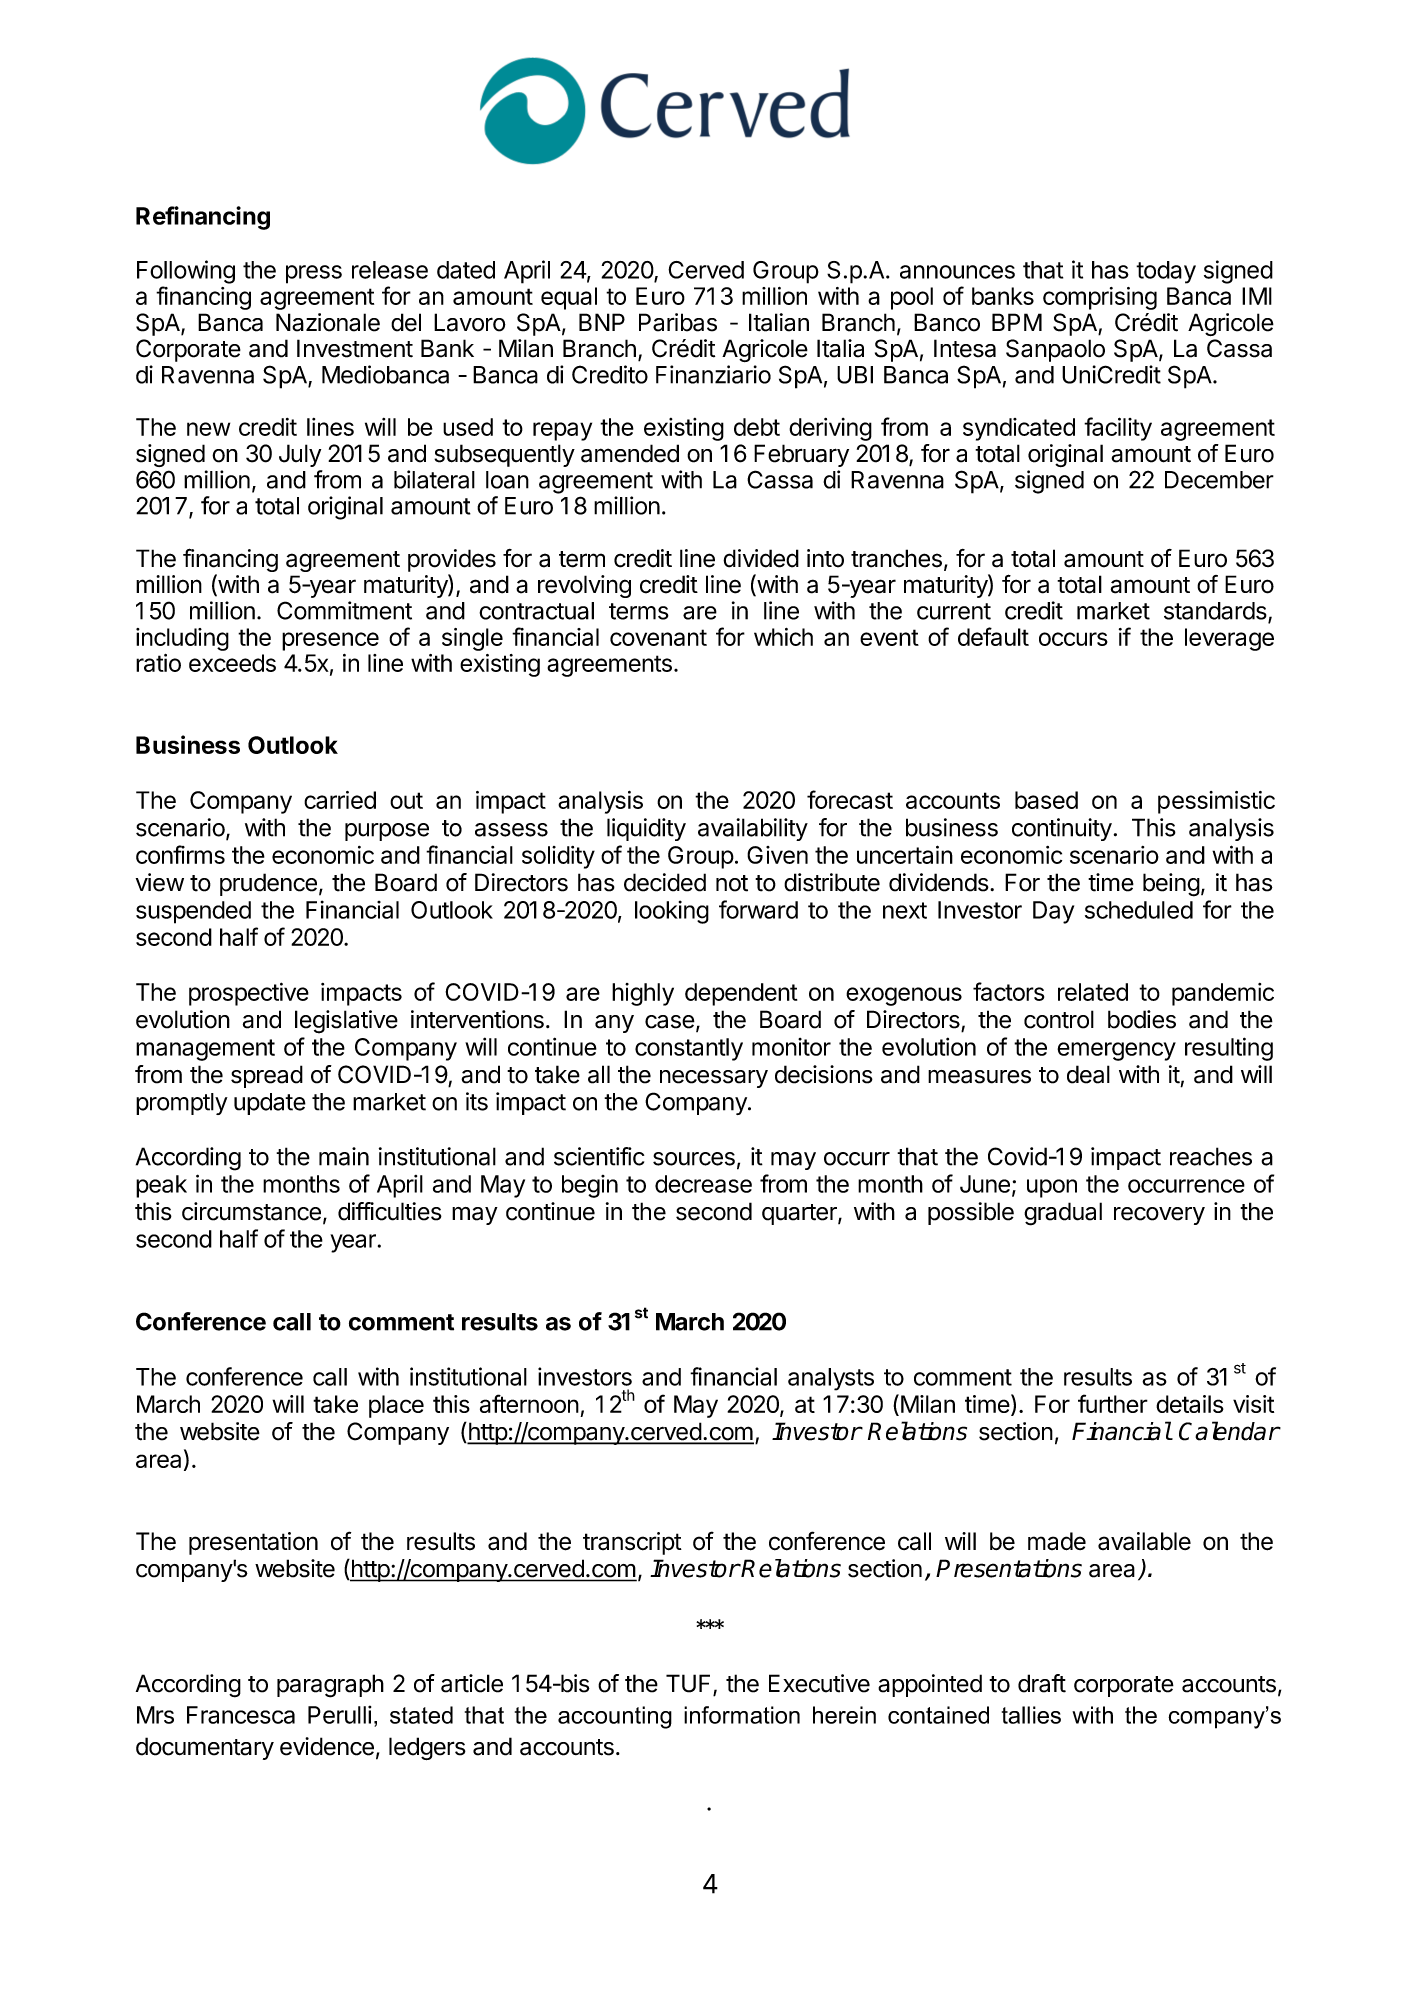 The height and width of the screenshot is (2007, 1418). What do you see at coordinates (690, 1684) in the screenshot?
I see `TUF` at bounding box center [690, 1684].
